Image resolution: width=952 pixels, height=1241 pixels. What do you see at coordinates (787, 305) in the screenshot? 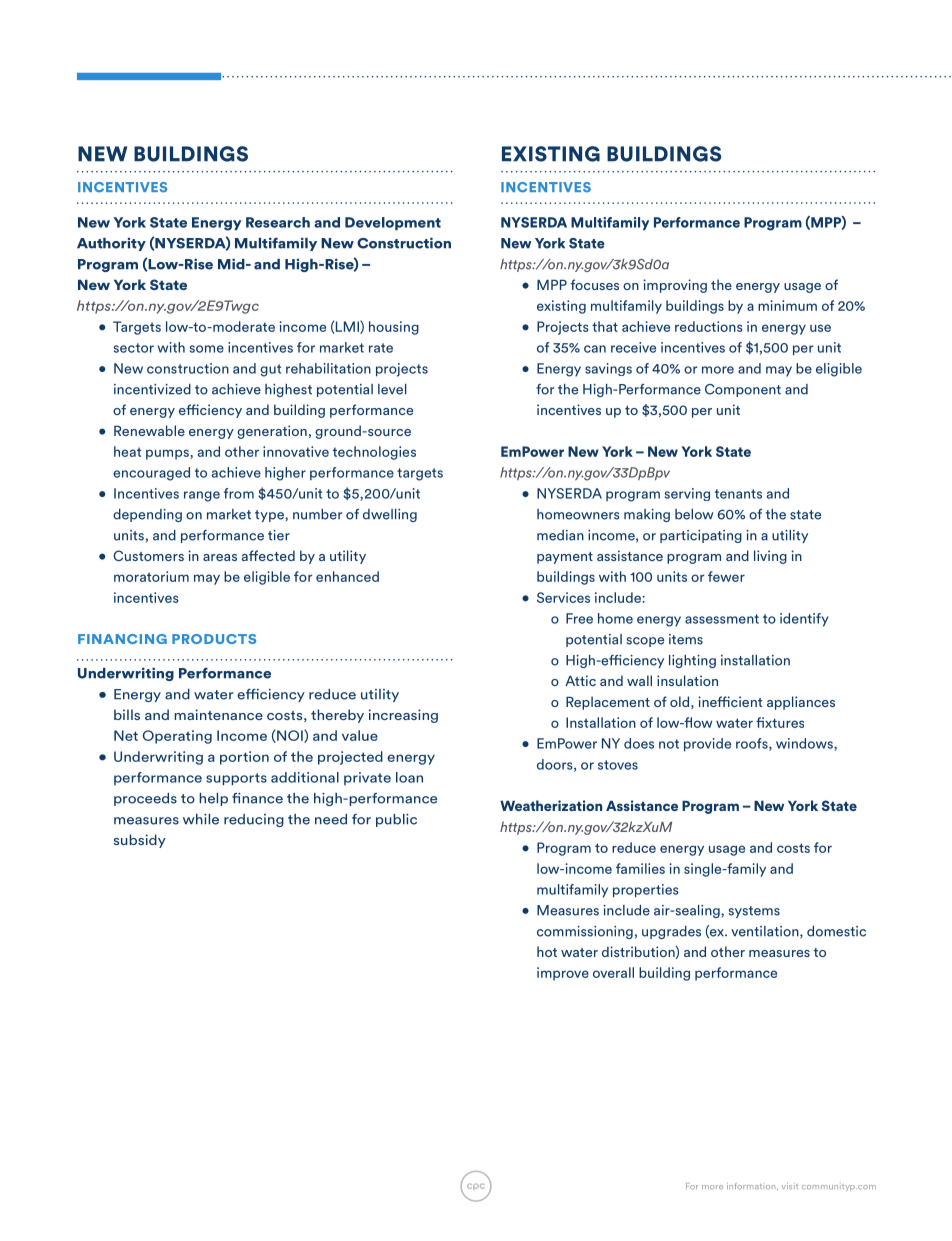
I see `minimum` at bounding box center [787, 305].
